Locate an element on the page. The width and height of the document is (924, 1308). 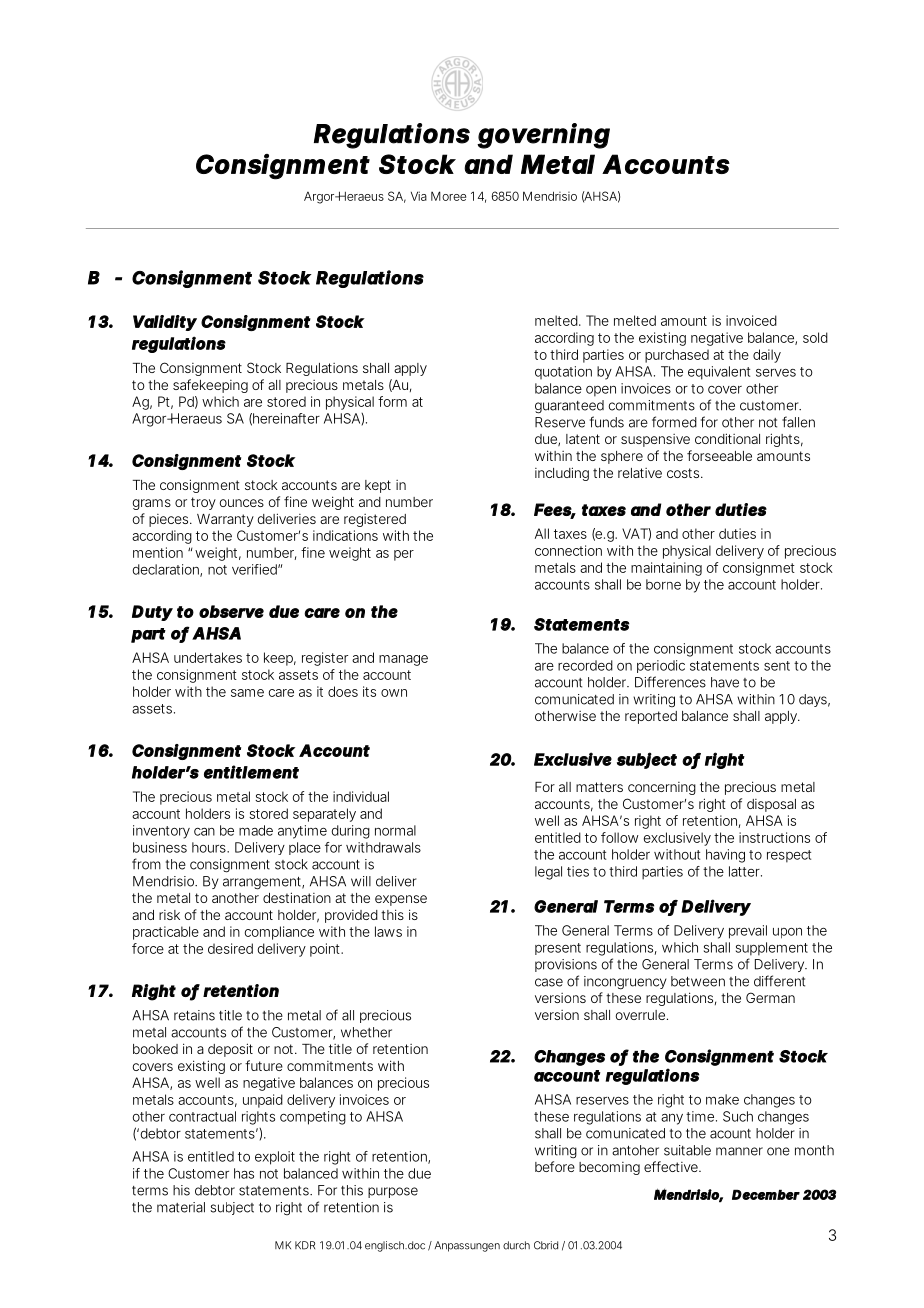
normal is located at coordinates (395, 830).
